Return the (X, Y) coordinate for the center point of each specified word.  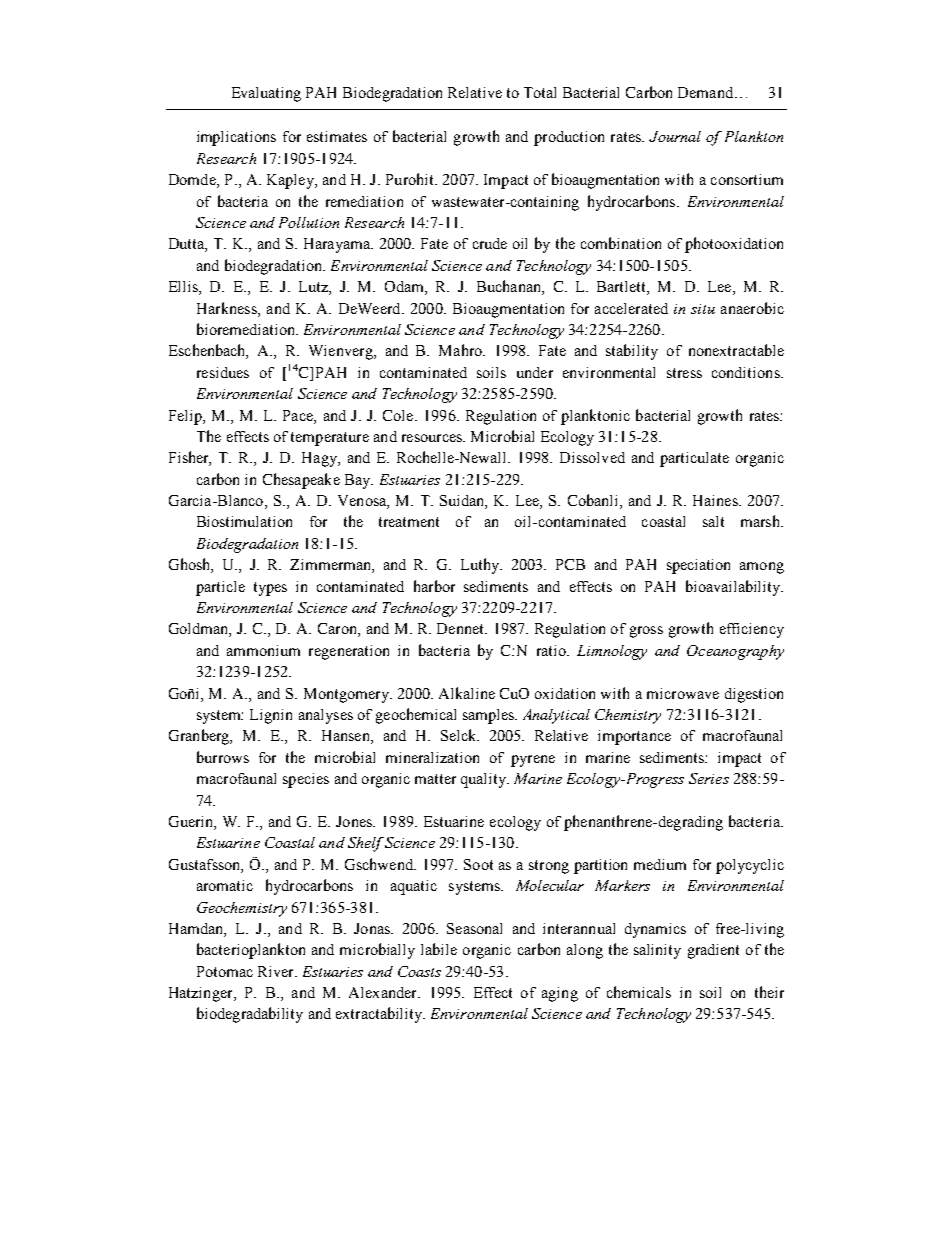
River (277, 971)
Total (540, 92)
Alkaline (467, 693)
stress (684, 373)
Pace (299, 415)
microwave (683, 693)
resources (433, 438)
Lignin (271, 716)
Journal (675, 136)
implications (236, 138)
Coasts (419, 971)
